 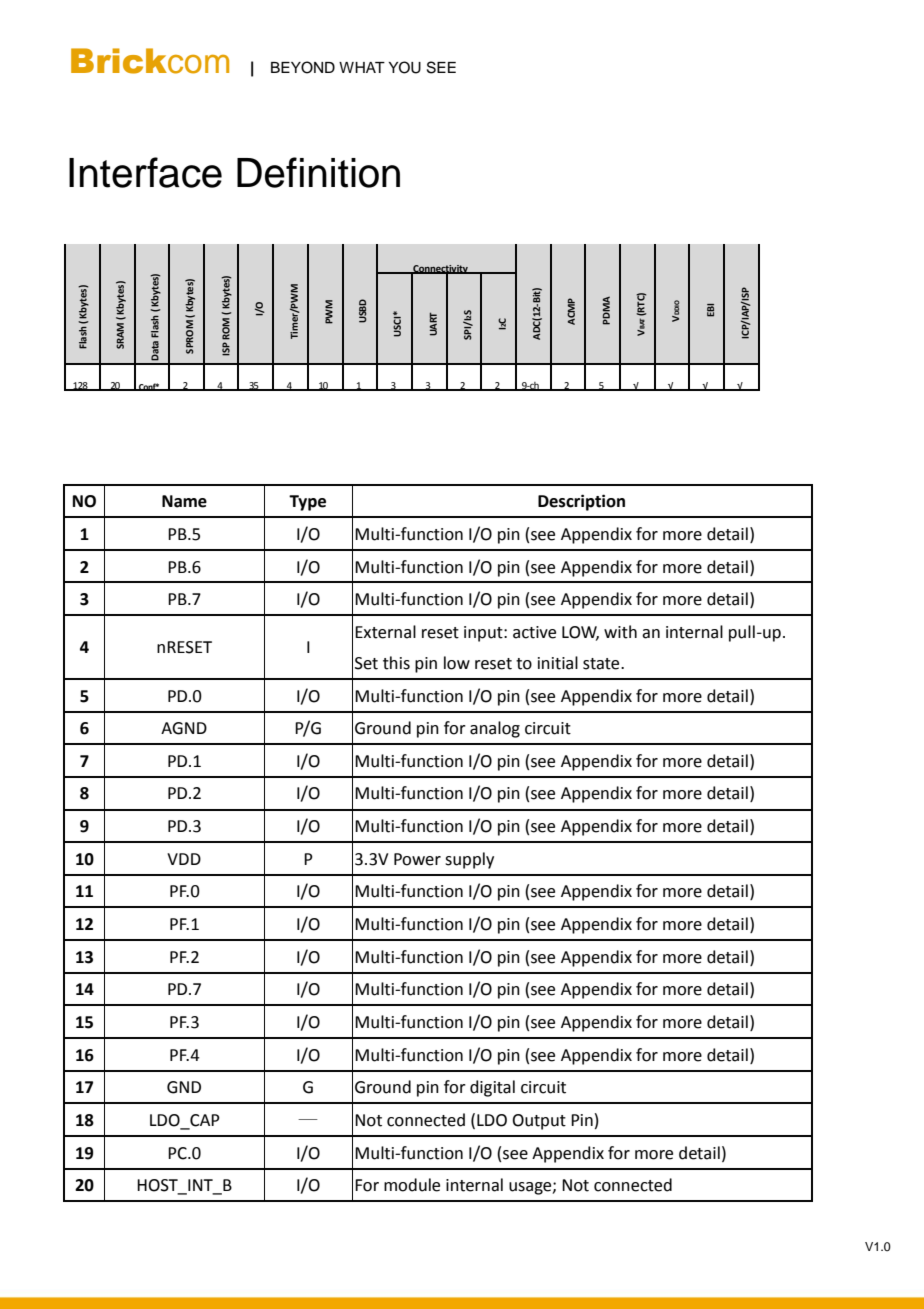 I want to click on Name, so click(x=184, y=501).
